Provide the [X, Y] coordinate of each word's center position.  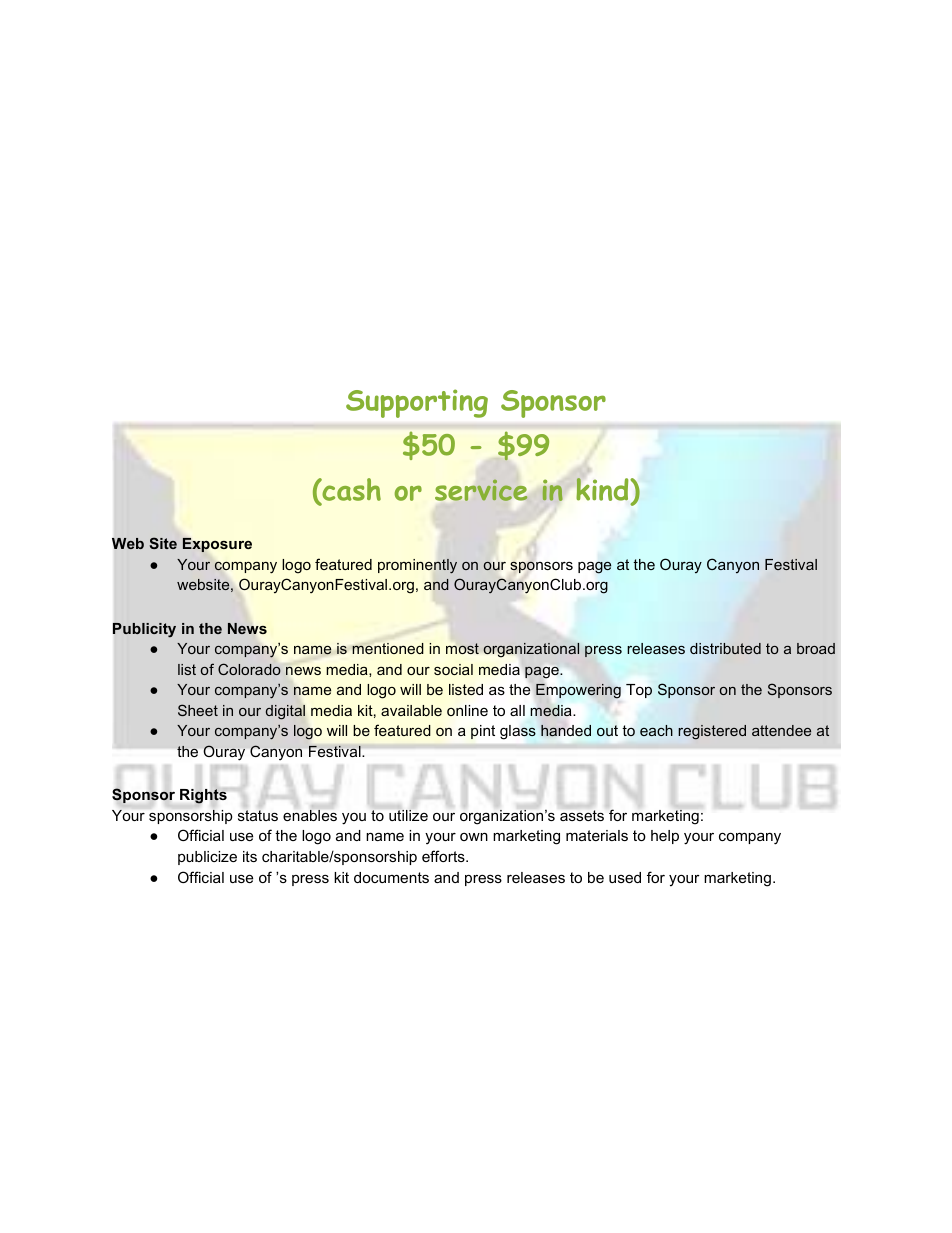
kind [603, 488]
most [462, 648]
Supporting [417, 403]
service [481, 490]
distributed [725, 648]
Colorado [249, 669]
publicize [207, 858]
